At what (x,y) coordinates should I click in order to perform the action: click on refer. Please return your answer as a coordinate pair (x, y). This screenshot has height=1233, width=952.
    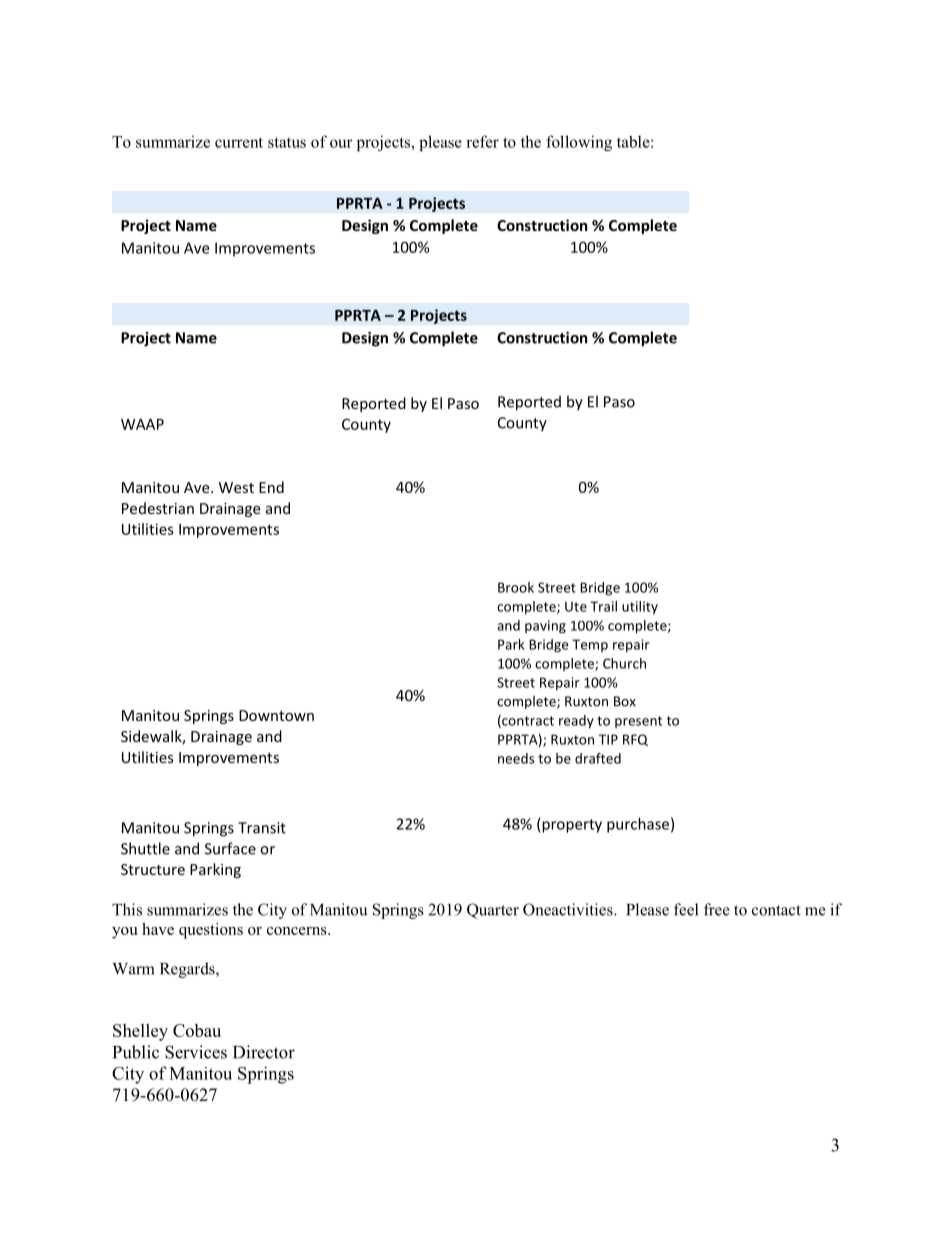
    Looking at the image, I should click on (482, 141).
